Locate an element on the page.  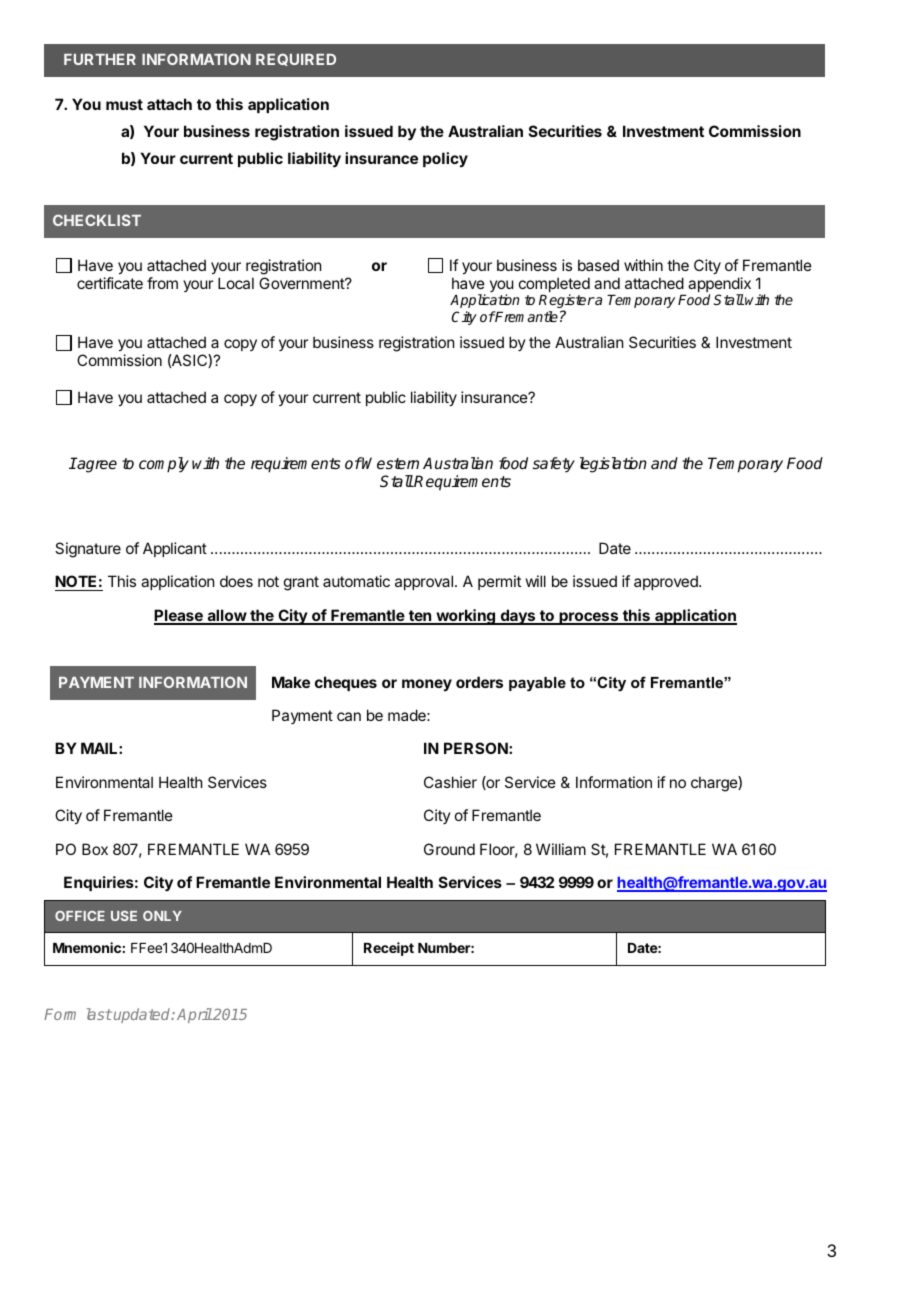
based is located at coordinates (598, 265).
